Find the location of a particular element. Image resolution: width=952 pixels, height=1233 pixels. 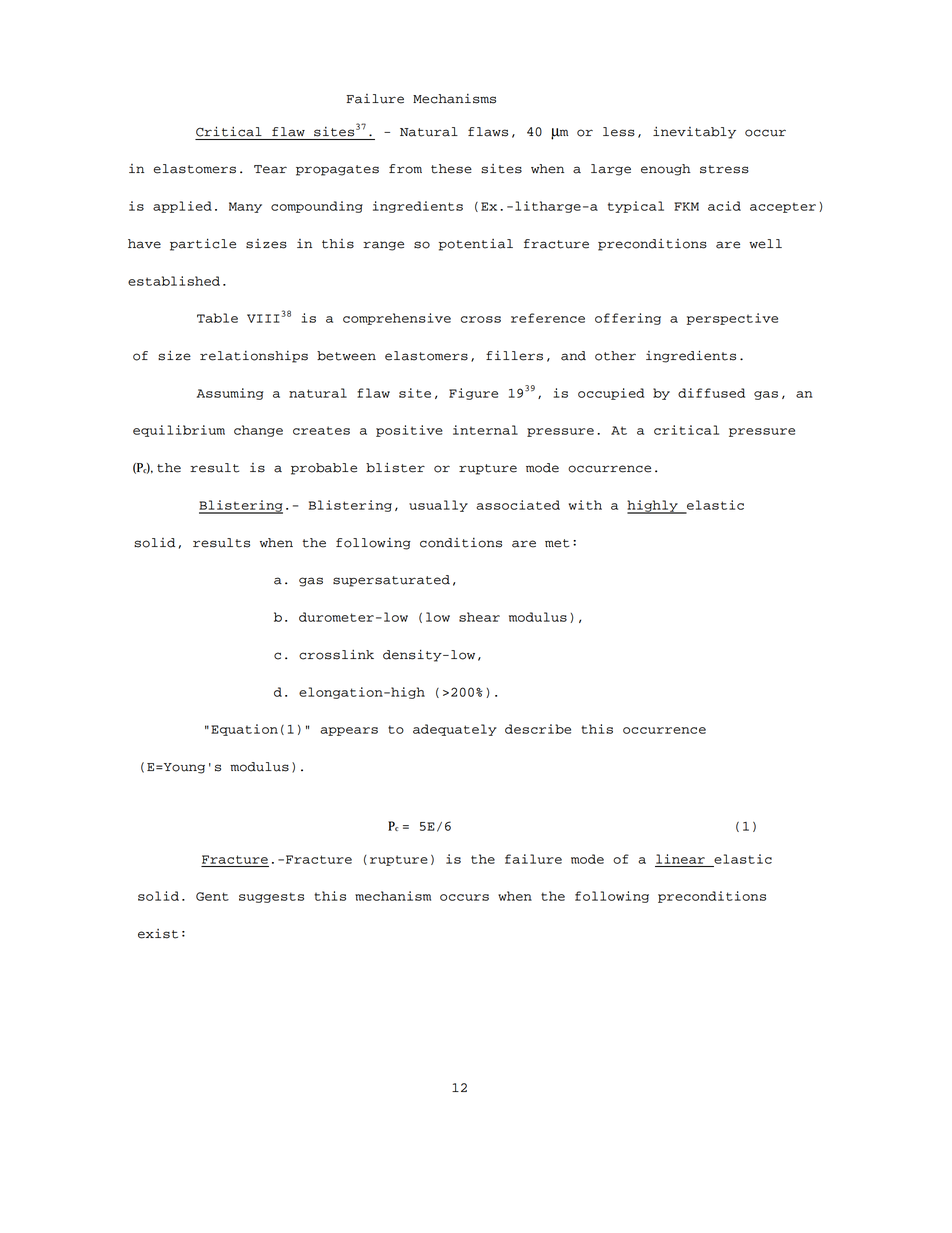

Gent is located at coordinates (212, 896).
